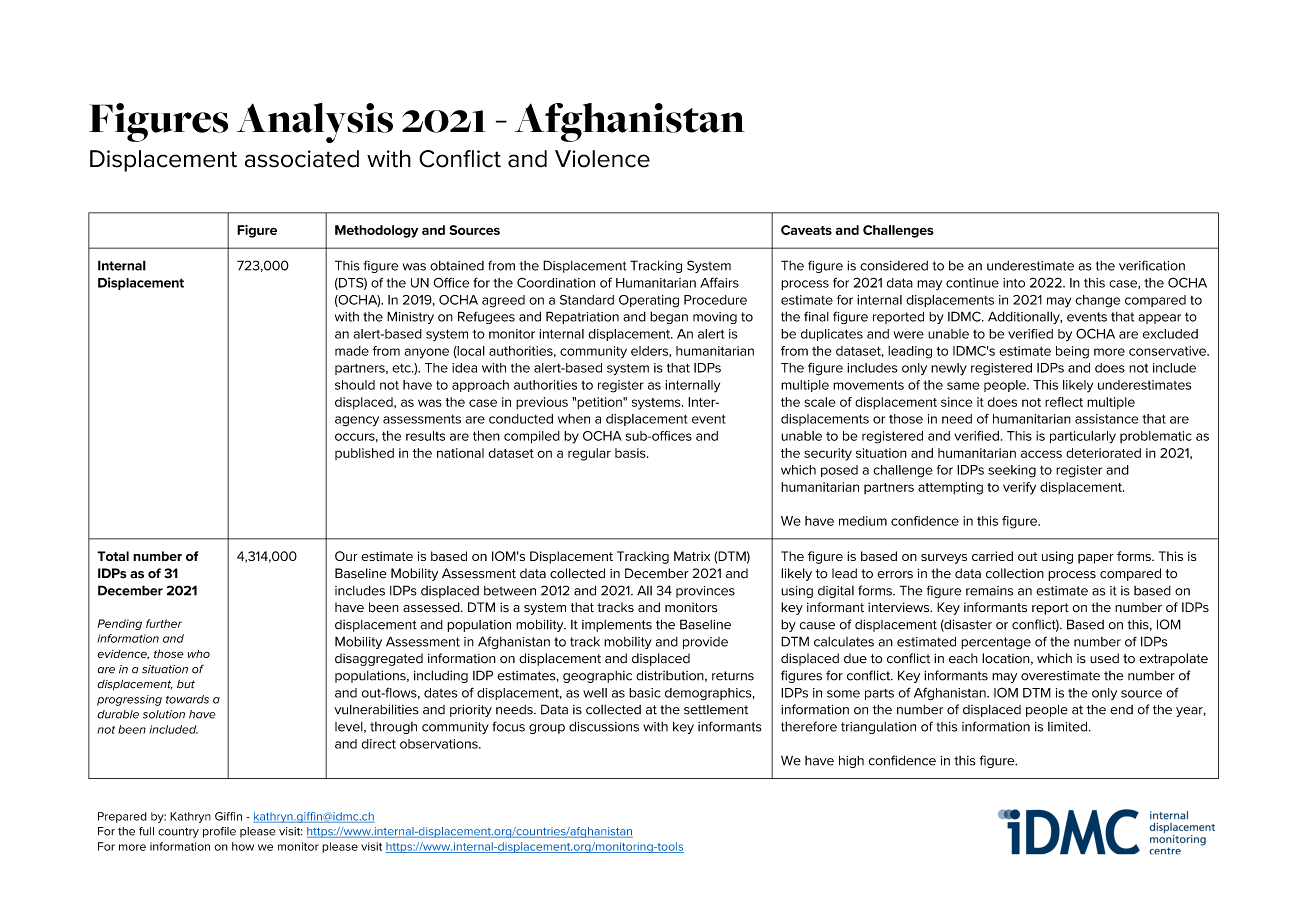 This screenshot has height=924, width=1308. Describe the element at coordinates (219, 832) in the screenshot. I see `profile` at that location.
